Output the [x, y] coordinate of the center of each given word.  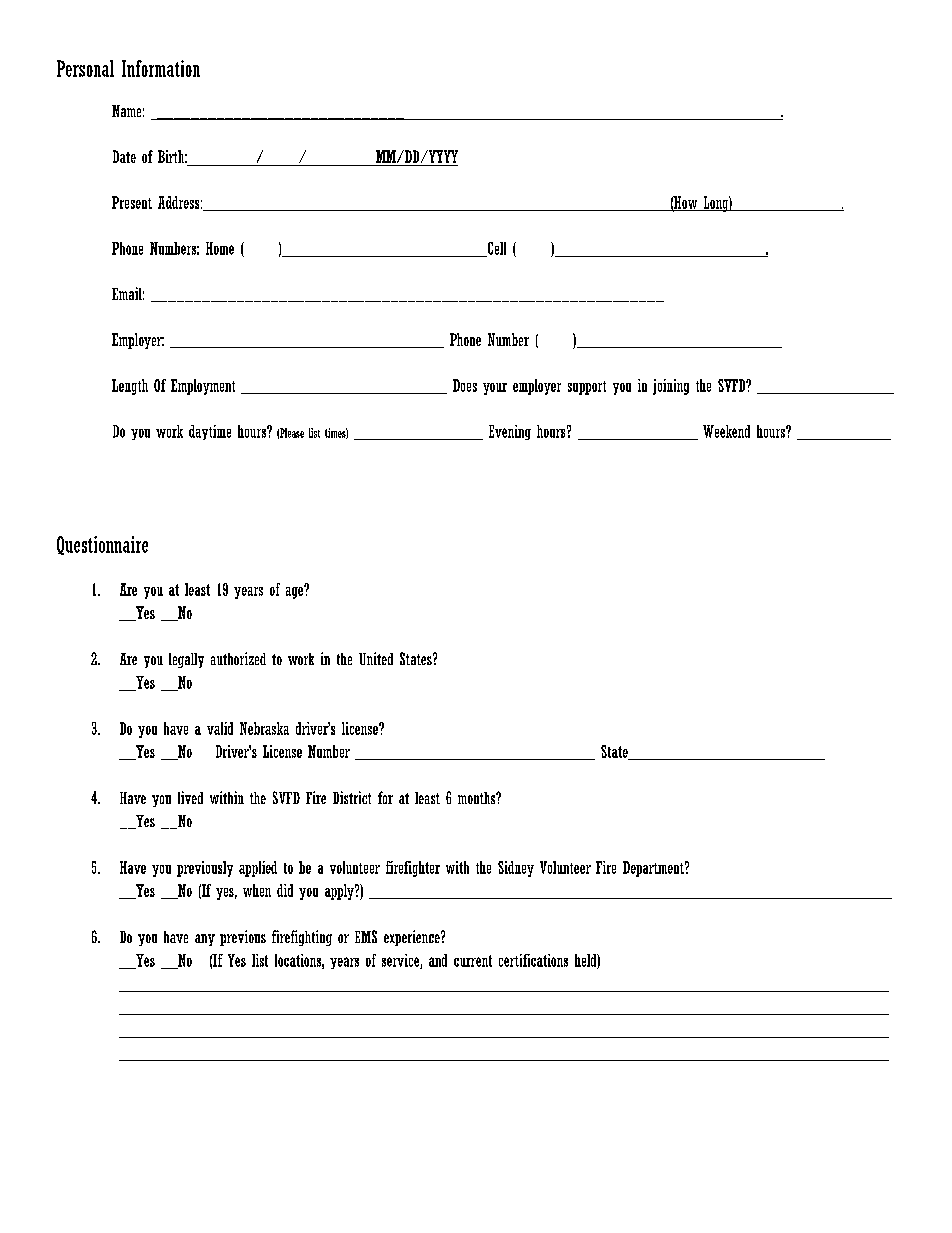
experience [413, 938]
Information [161, 68]
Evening [510, 432]
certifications [533, 960]
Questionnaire [102, 545]
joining [671, 387]
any [205, 940]
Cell [495, 249]
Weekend [726, 431]
